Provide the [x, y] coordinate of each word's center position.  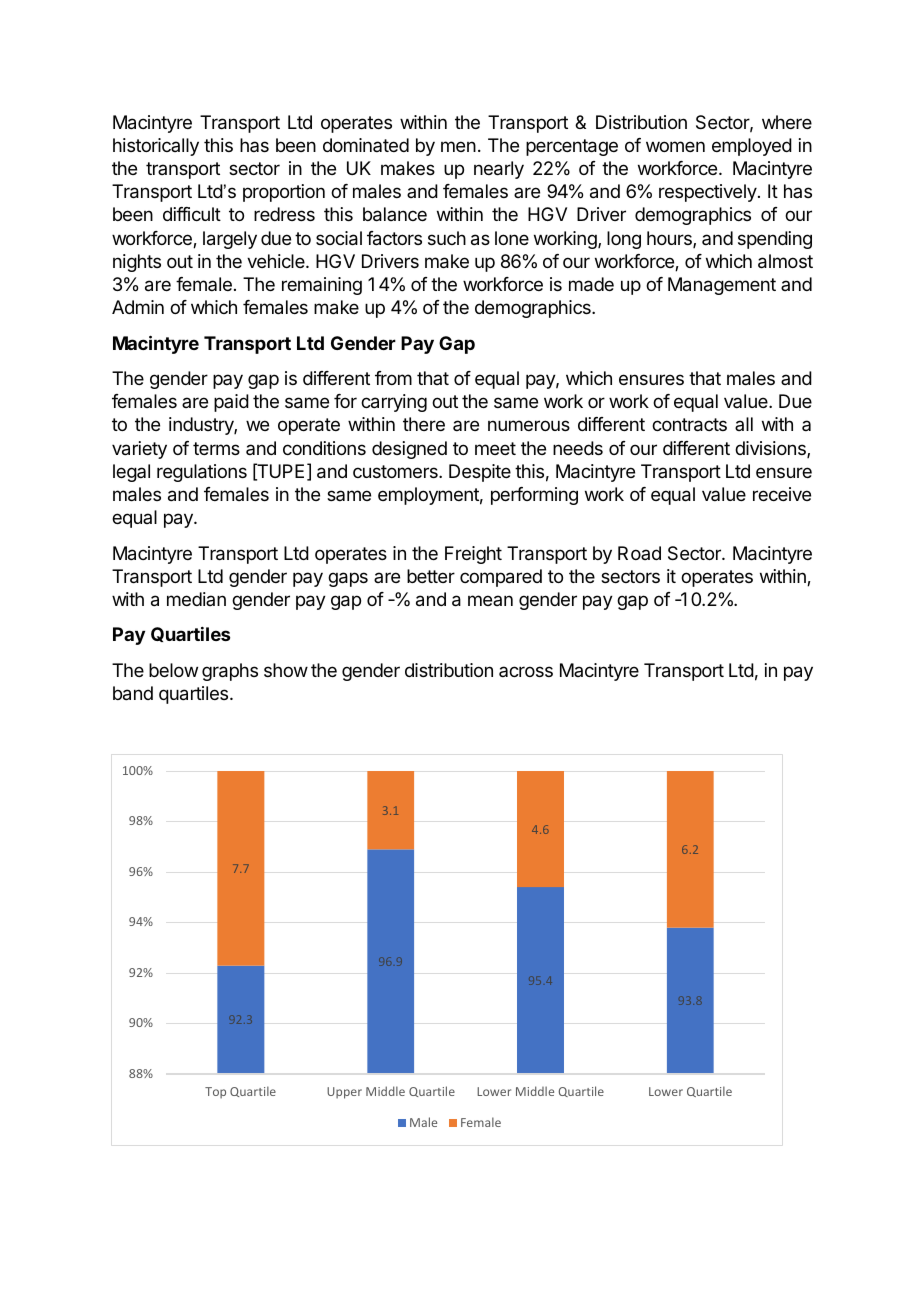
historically [156, 147]
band [133, 693]
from [393, 378]
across [526, 671]
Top [215, 1093]
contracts [689, 425]
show [286, 670]
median [196, 599]
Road [639, 553]
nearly [499, 170]
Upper [344, 1093]
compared [501, 578]
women [675, 146]
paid [231, 403]
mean [490, 600]
